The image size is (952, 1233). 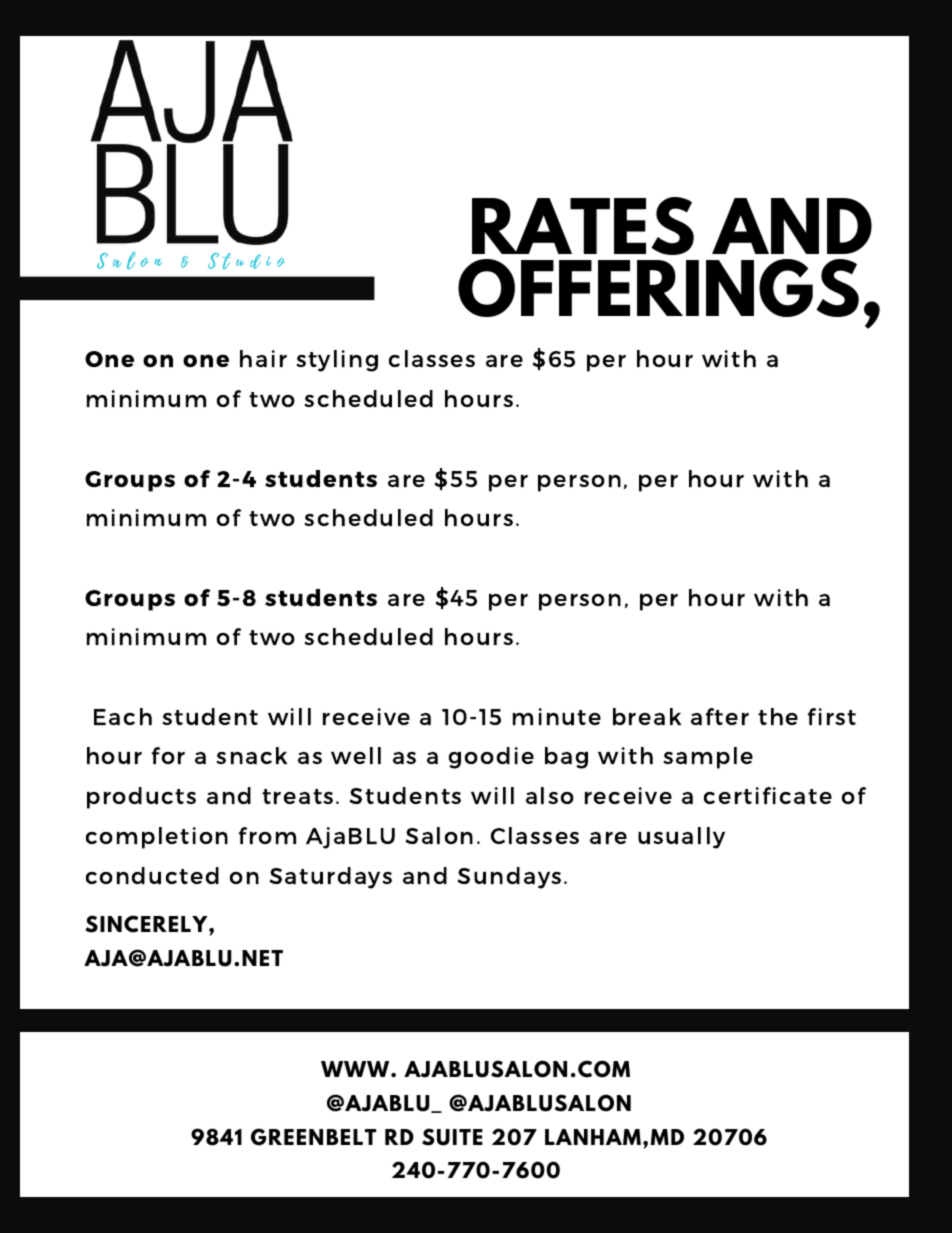 What do you see at coordinates (720, 716) in the screenshot?
I see `after` at bounding box center [720, 716].
